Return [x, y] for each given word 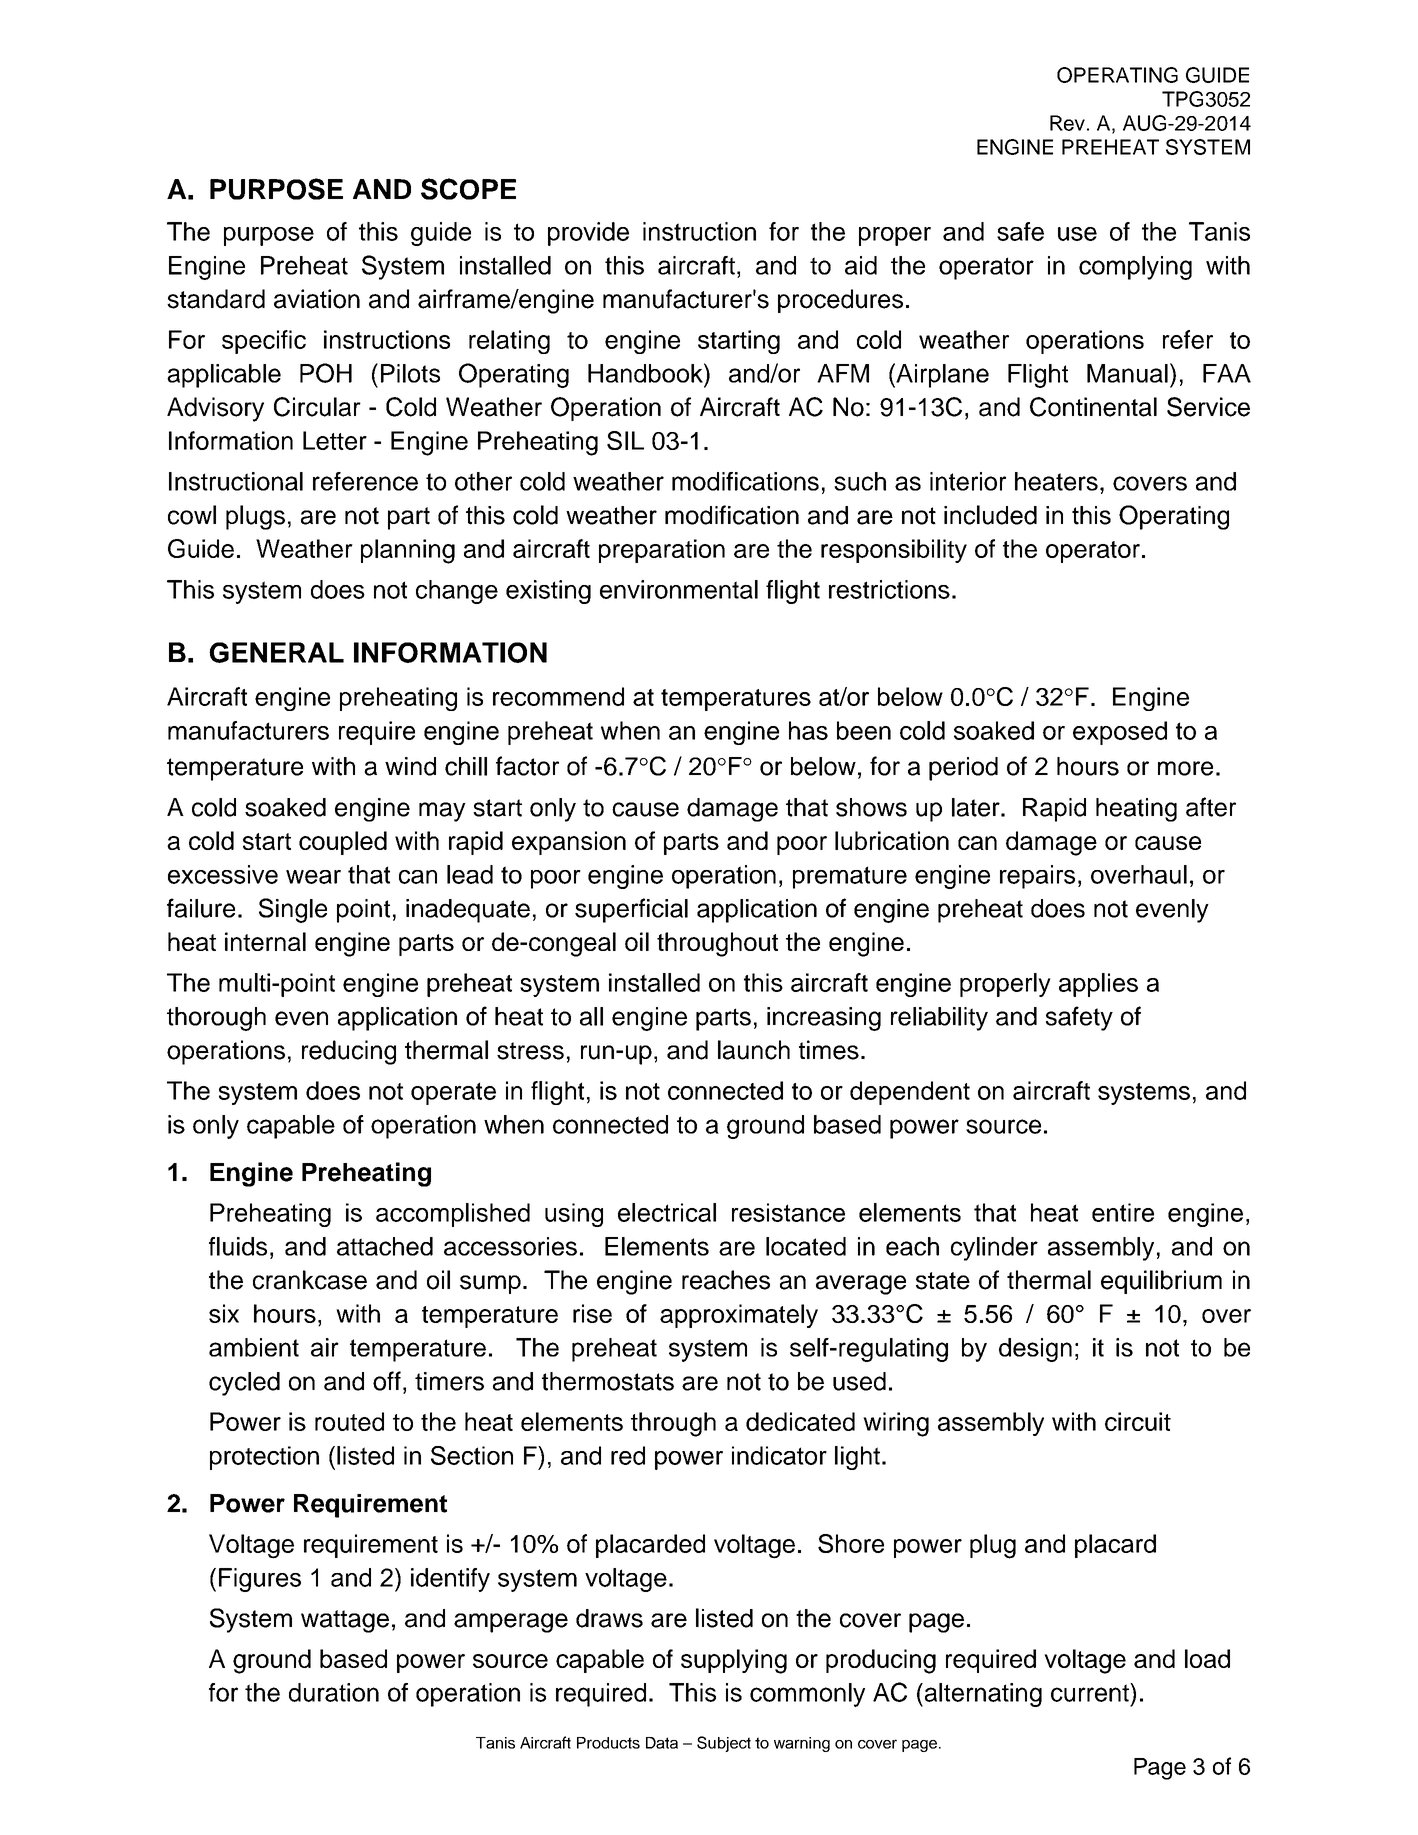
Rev [1069, 123]
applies [1098, 985]
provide [588, 234]
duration [334, 1692]
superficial [631, 910]
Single [293, 910]
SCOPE [468, 189]
